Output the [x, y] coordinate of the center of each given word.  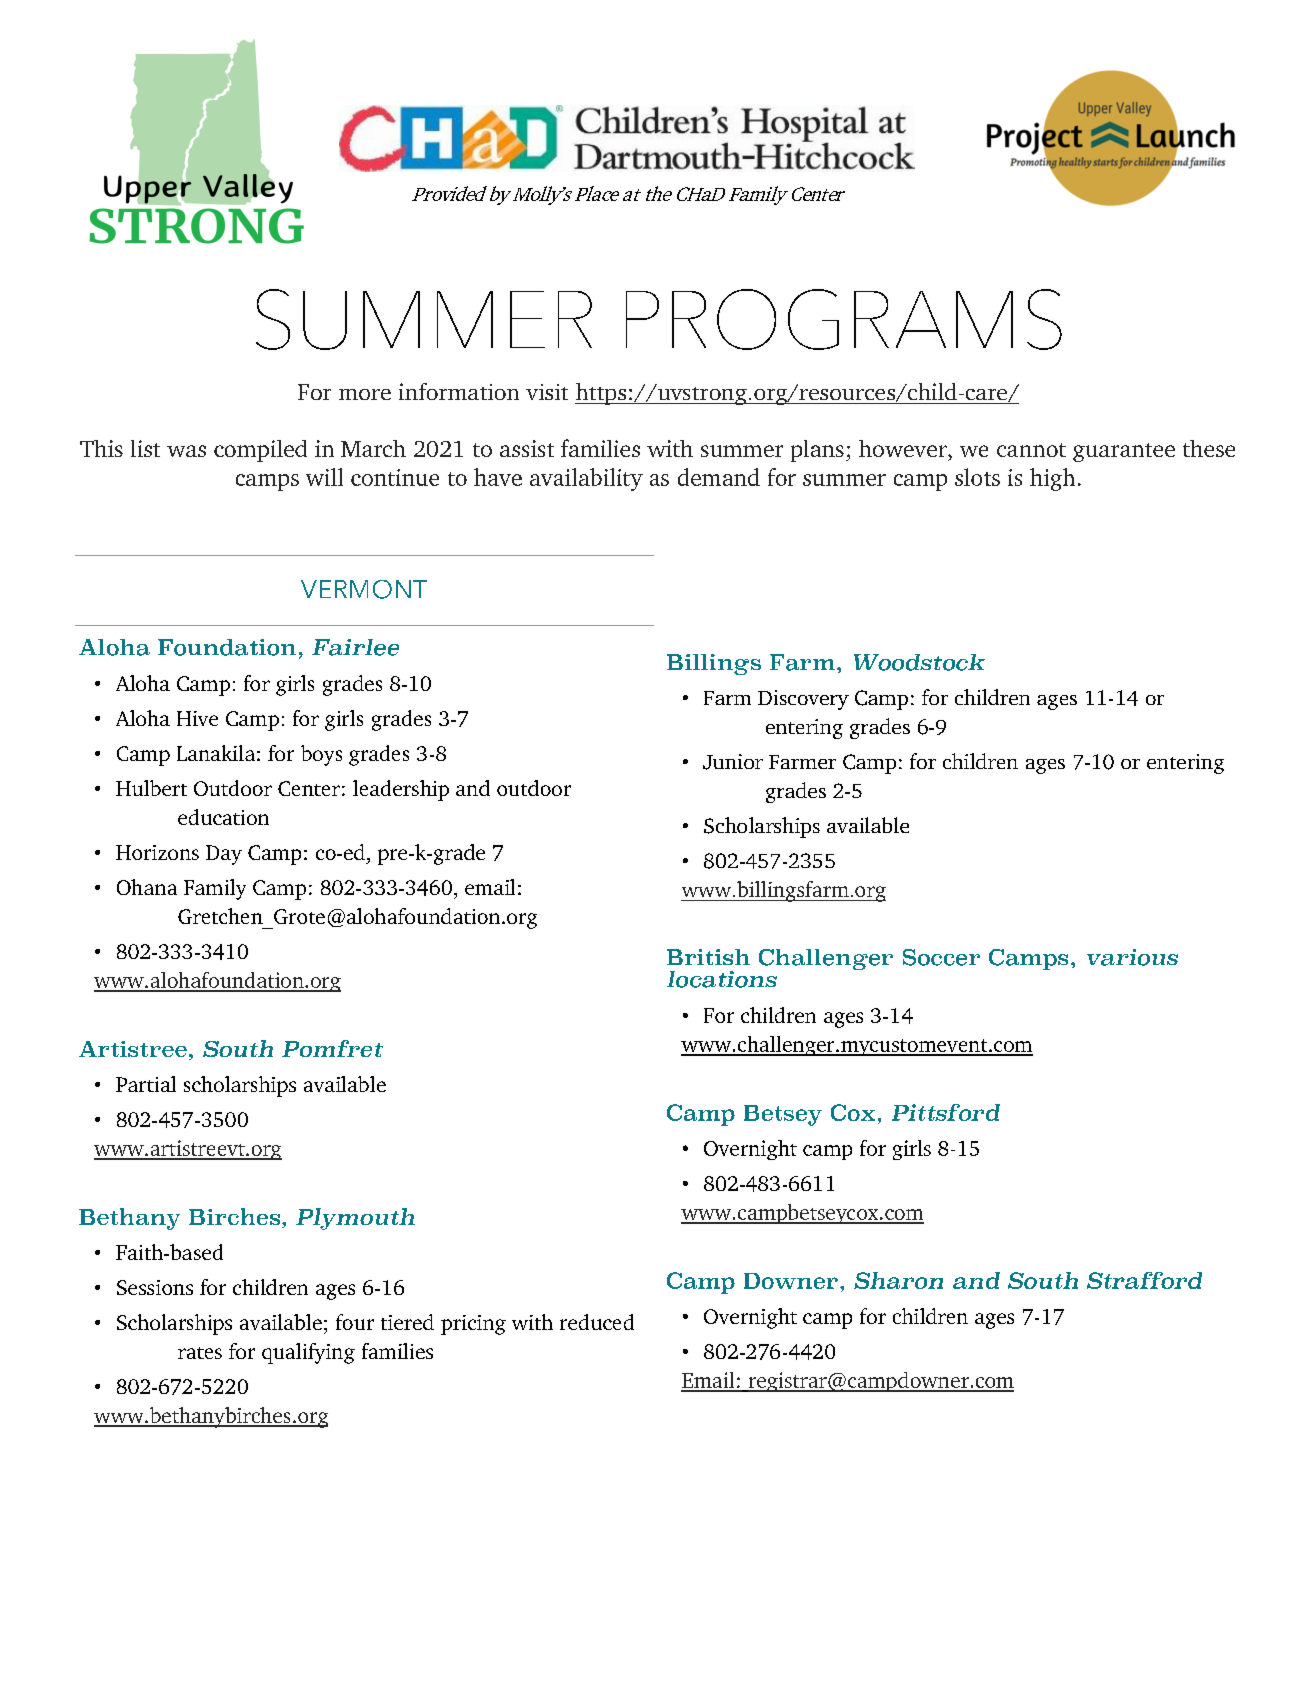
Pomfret [332, 1048]
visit [547, 392]
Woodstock [919, 662]
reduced [597, 1322]
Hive [197, 718]
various [1132, 957]
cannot [1031, 450]
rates [200, 1353]
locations [722, 979]
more [365, 394]
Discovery [803, 700]
